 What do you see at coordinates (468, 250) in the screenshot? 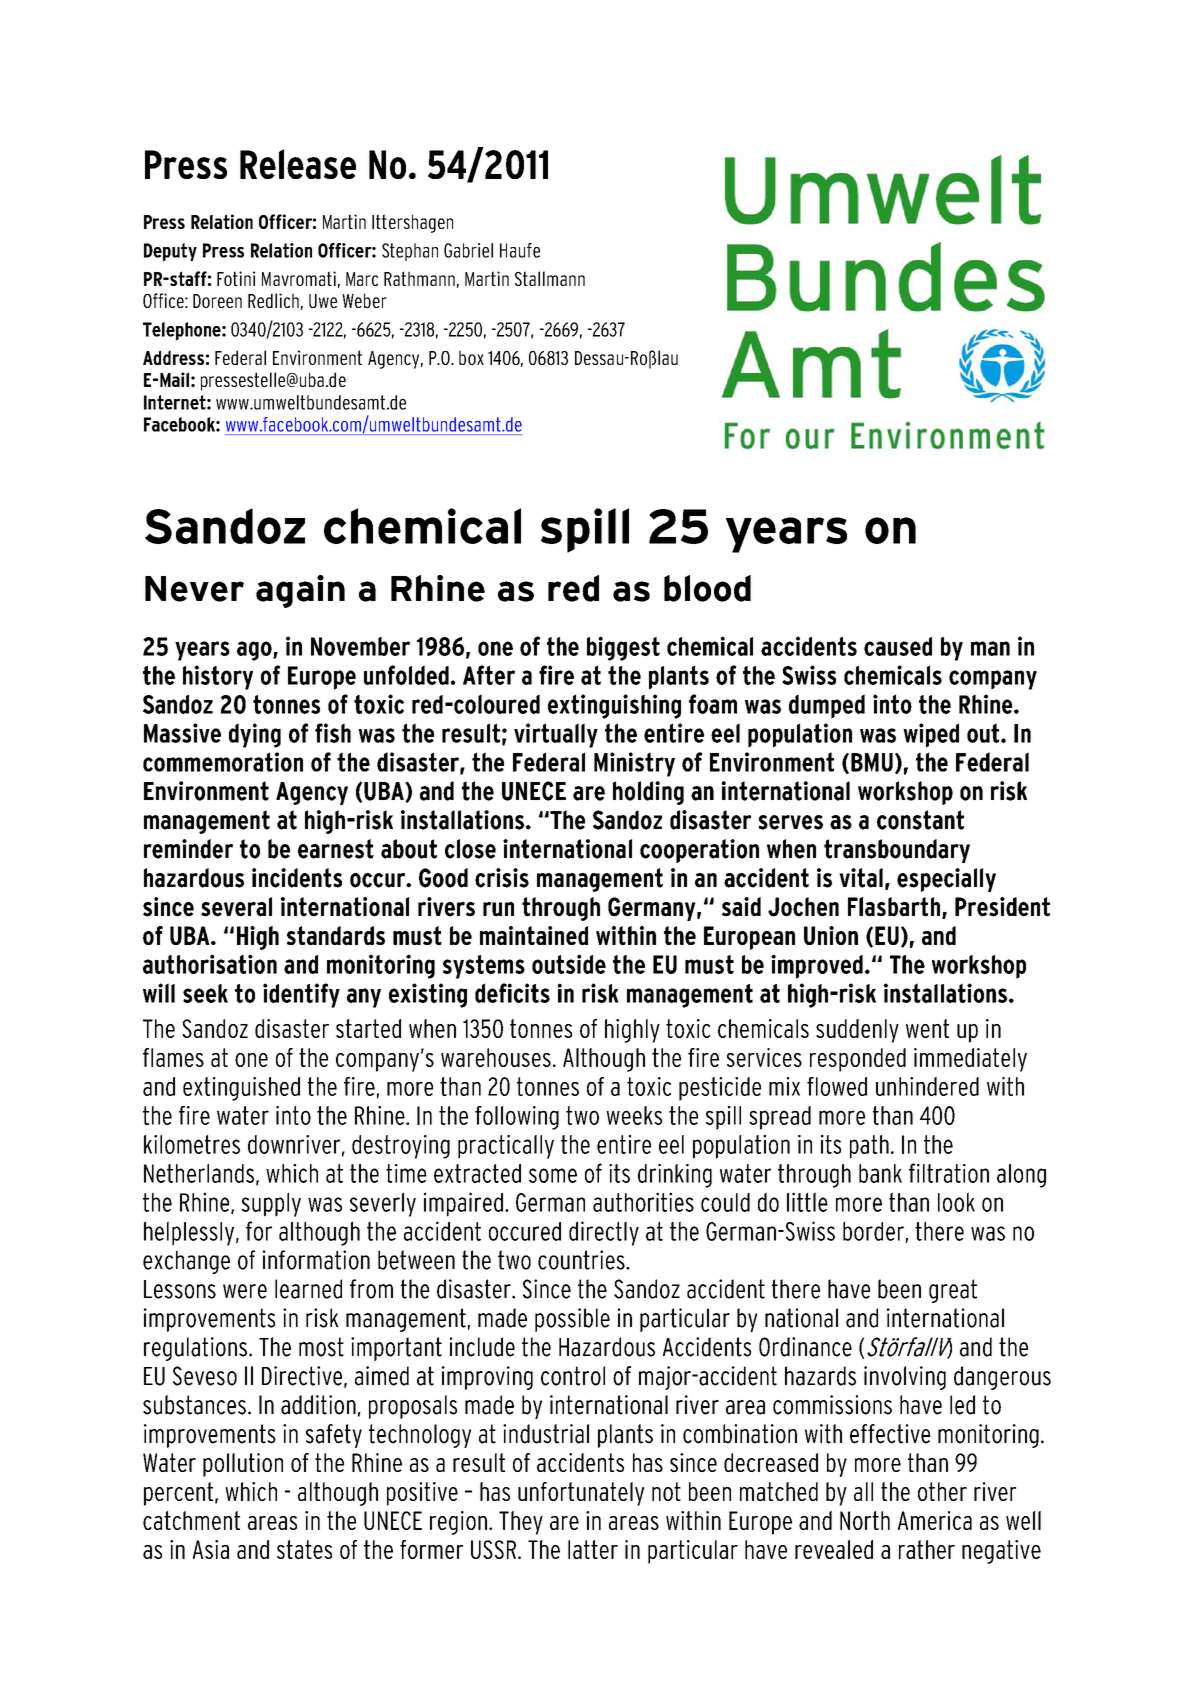
I see `Gabriel` at bounding box center [468, 250].
